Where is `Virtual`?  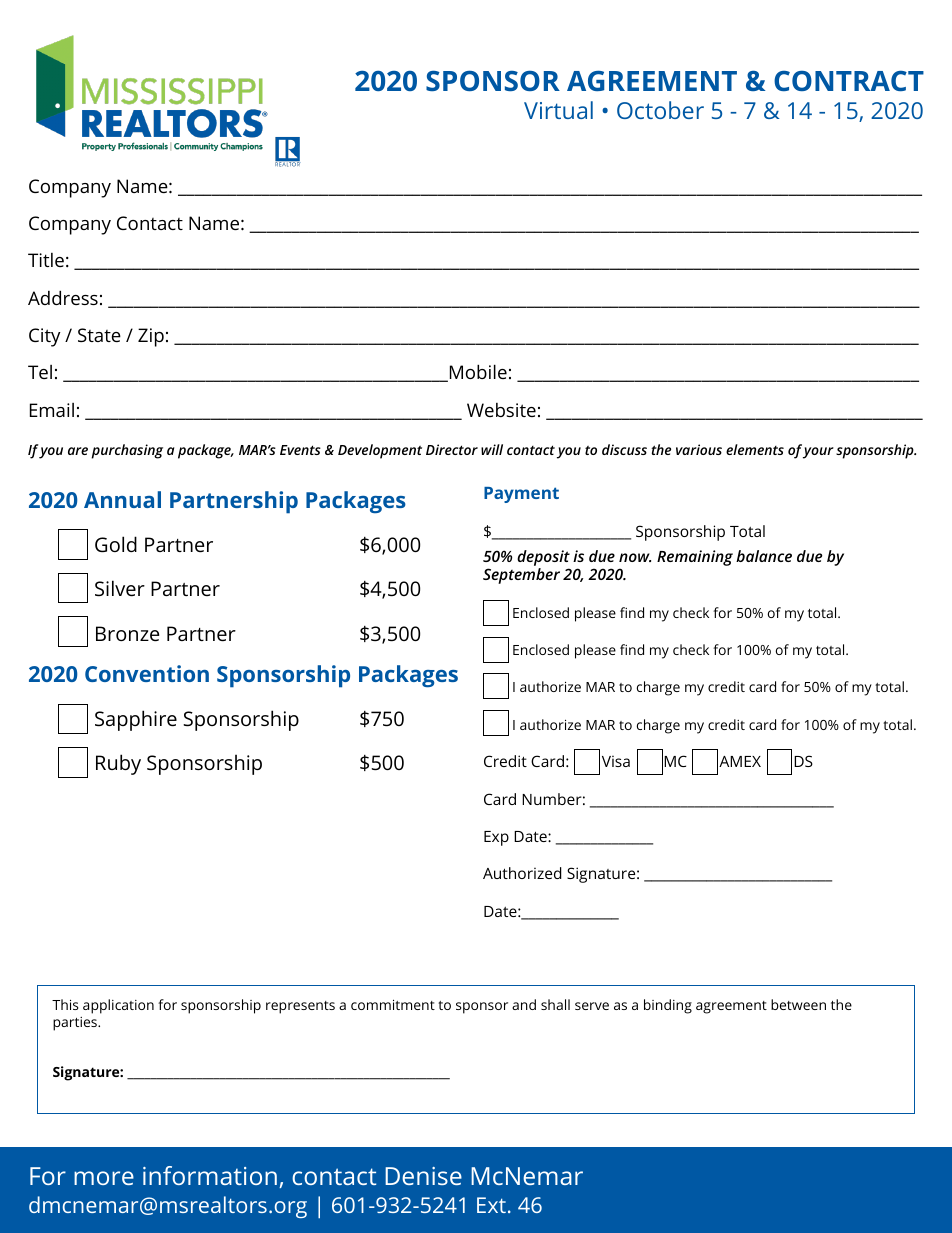
Virtual is located at coordinates (558, 110).
